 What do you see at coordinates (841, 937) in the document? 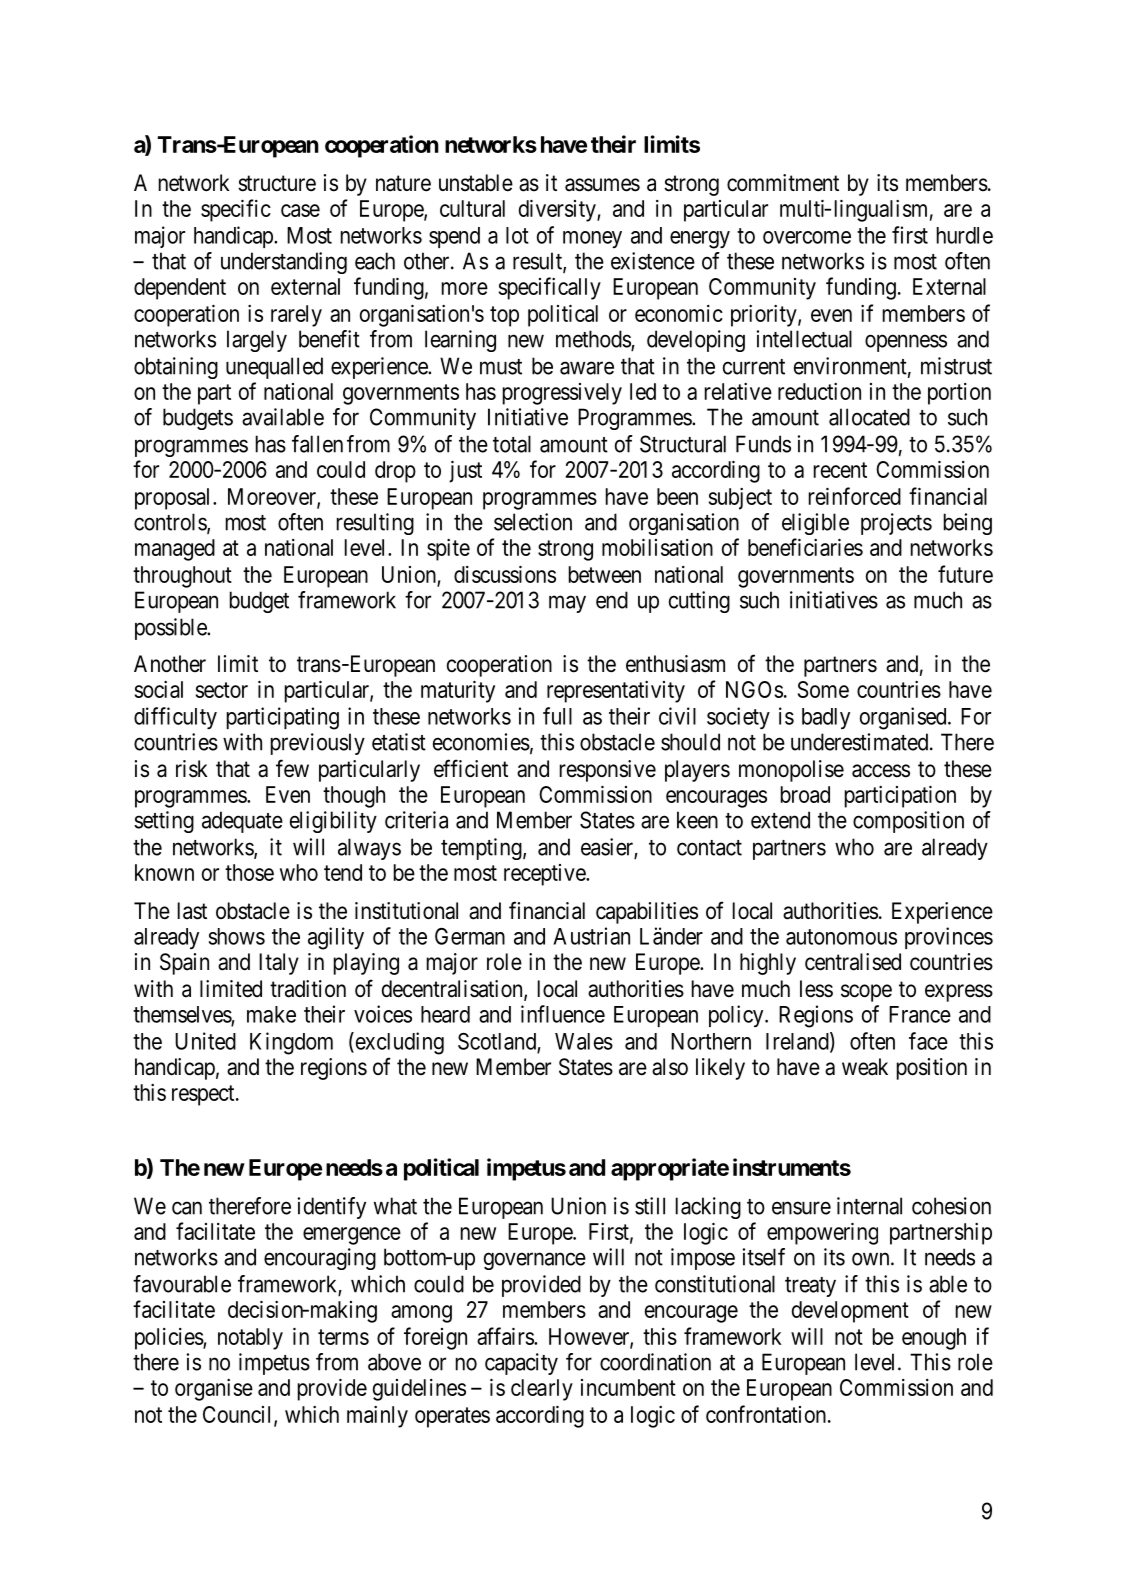
I see `autonomous` at bounding box center [841, 937].
